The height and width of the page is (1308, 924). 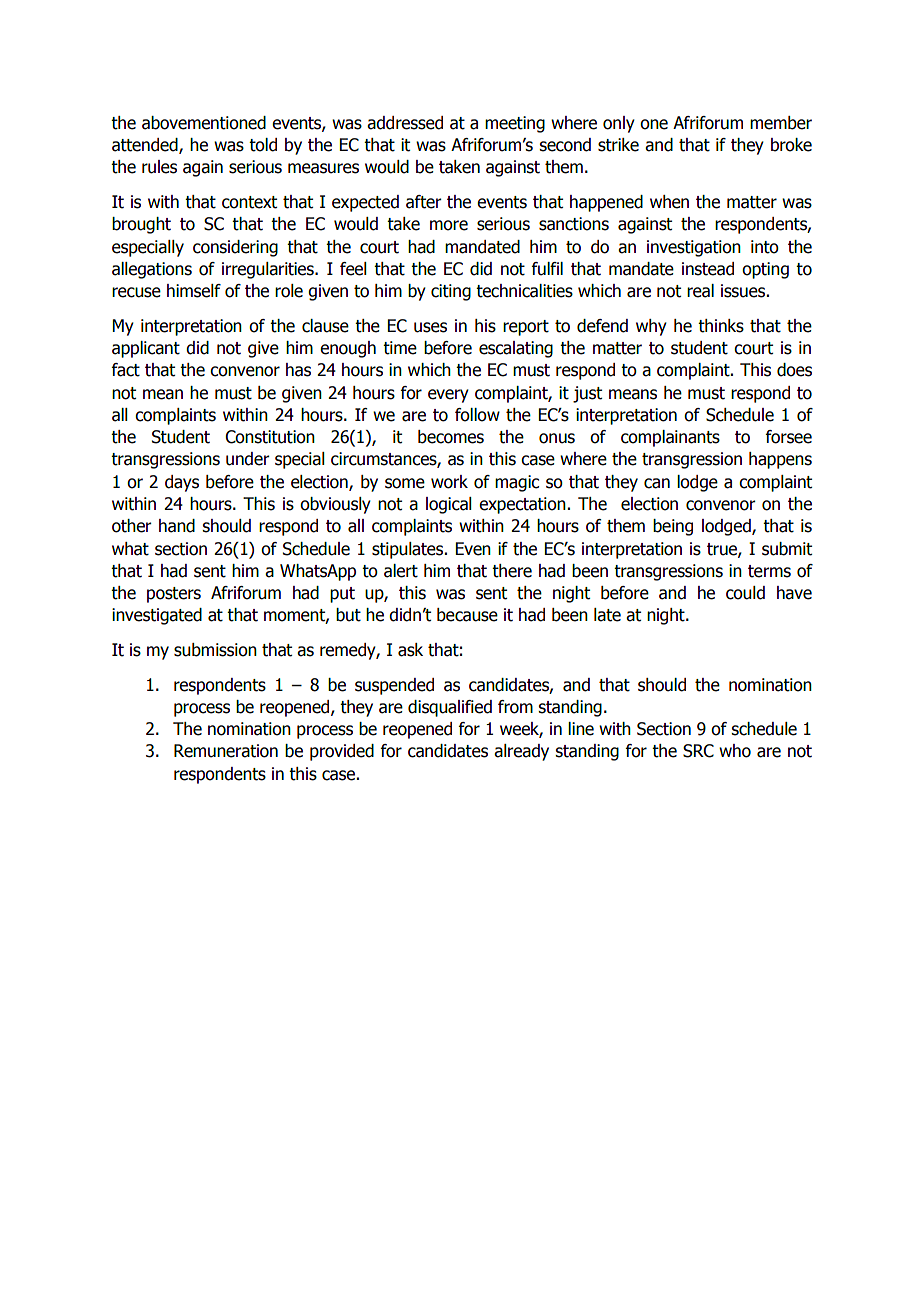 I want to click on abovementioned, so click(x=204, y=123).
